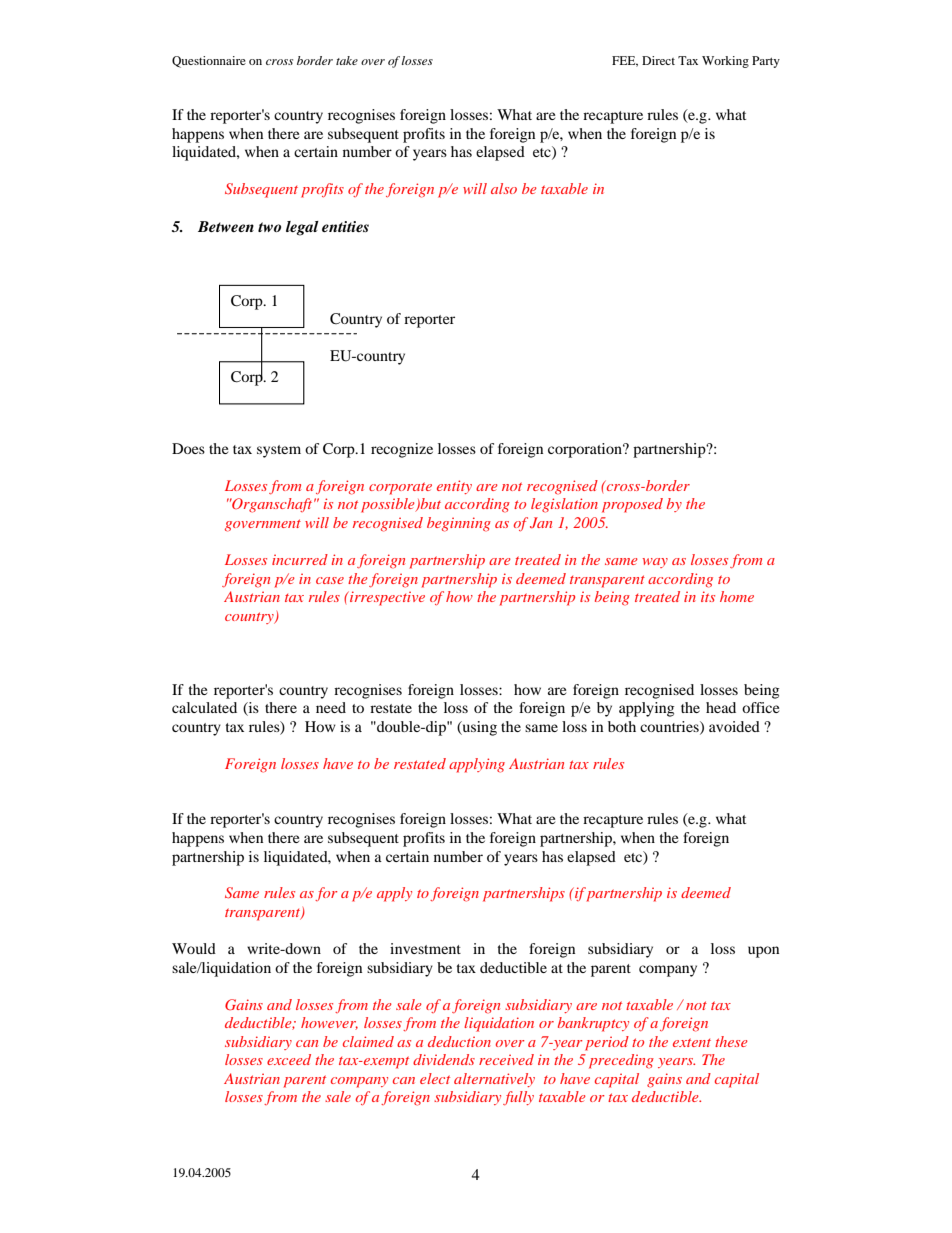 The height and width of the screenshot is (1233, 952). I want to click on Working, so click(725, 62).
